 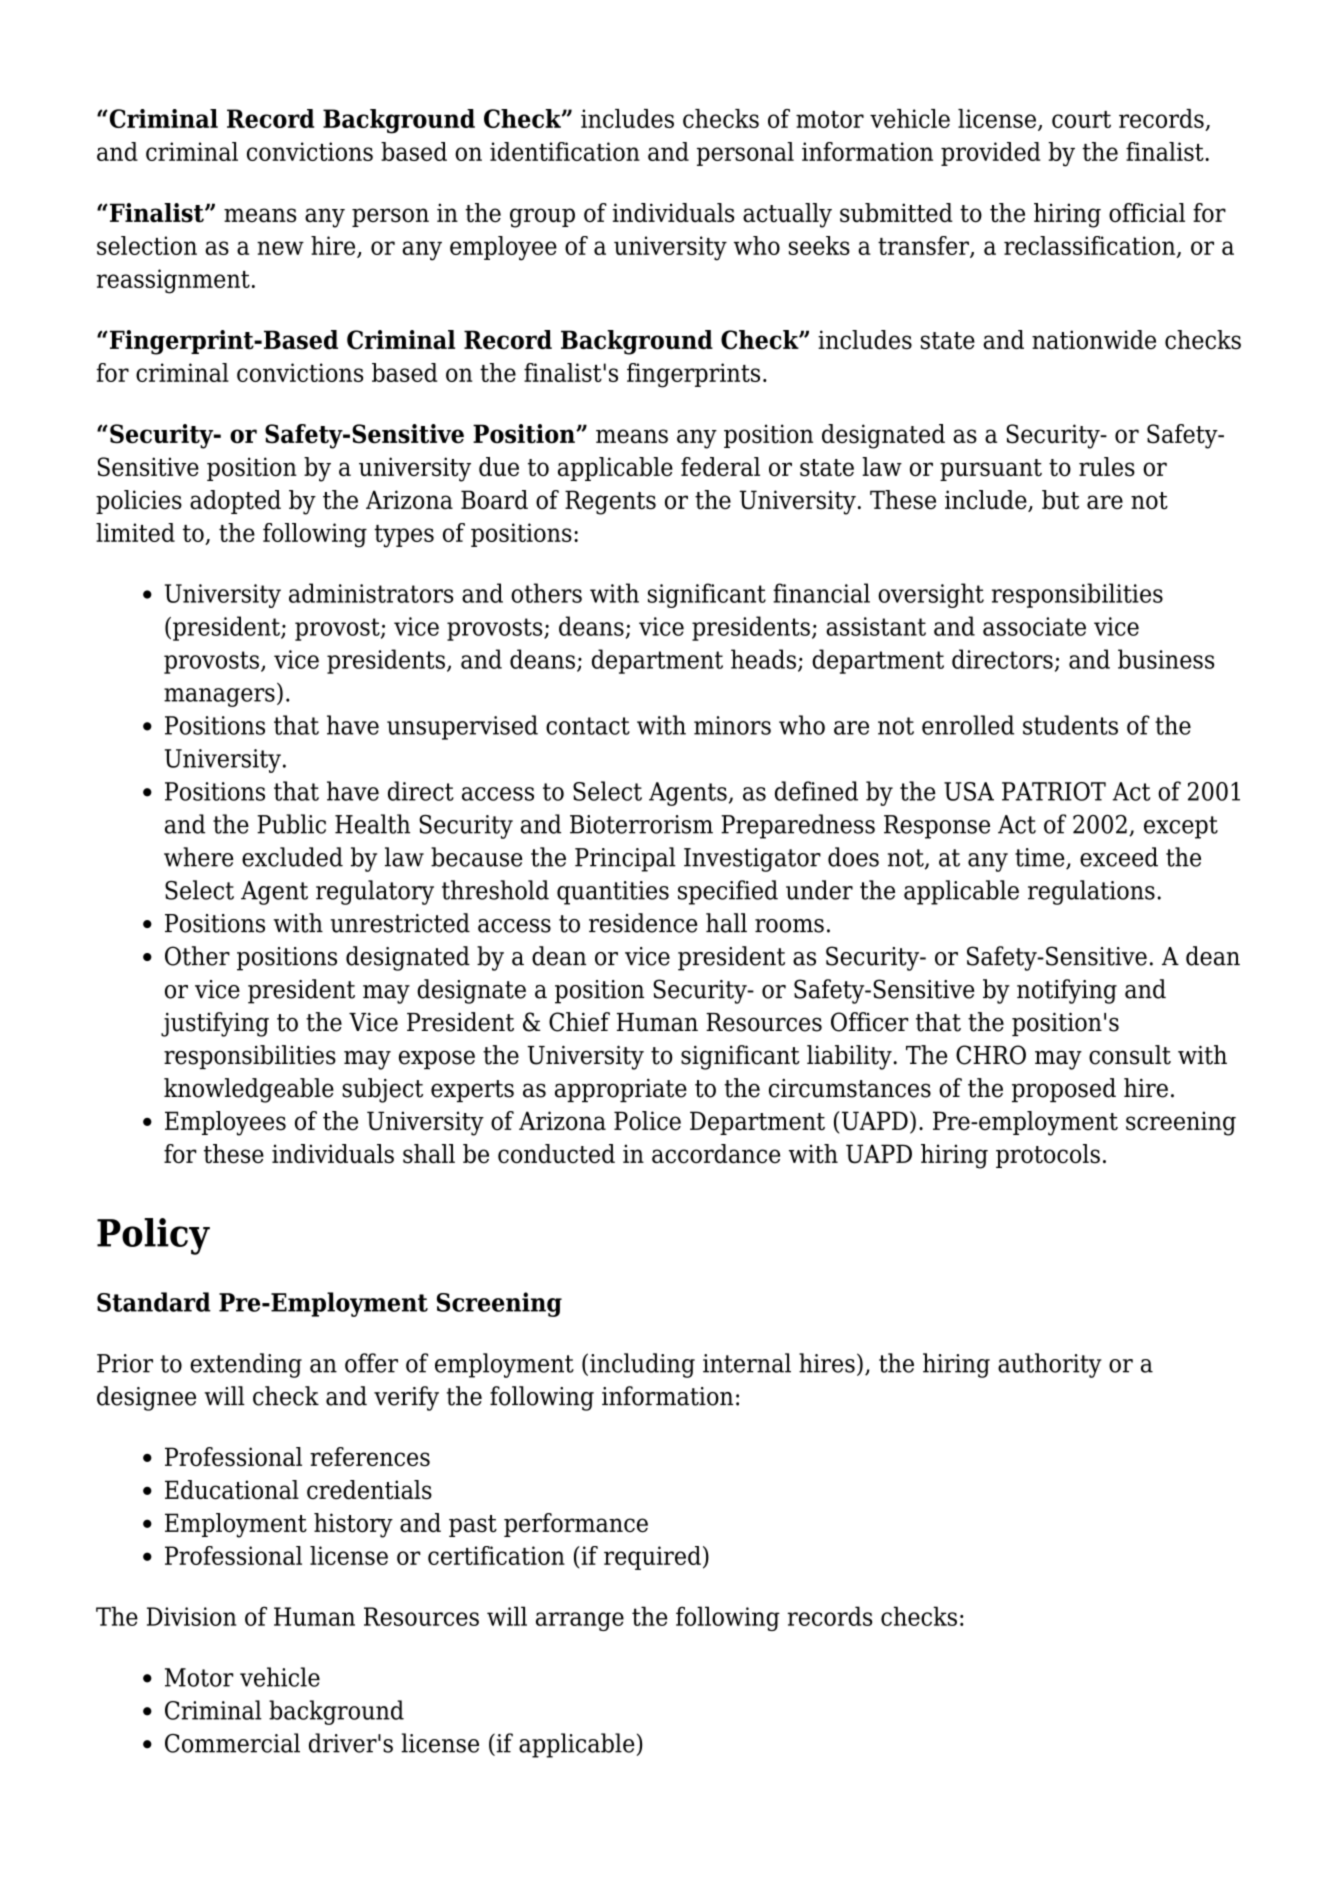 I want to click on regulations, so click(x=1091, y=892).
